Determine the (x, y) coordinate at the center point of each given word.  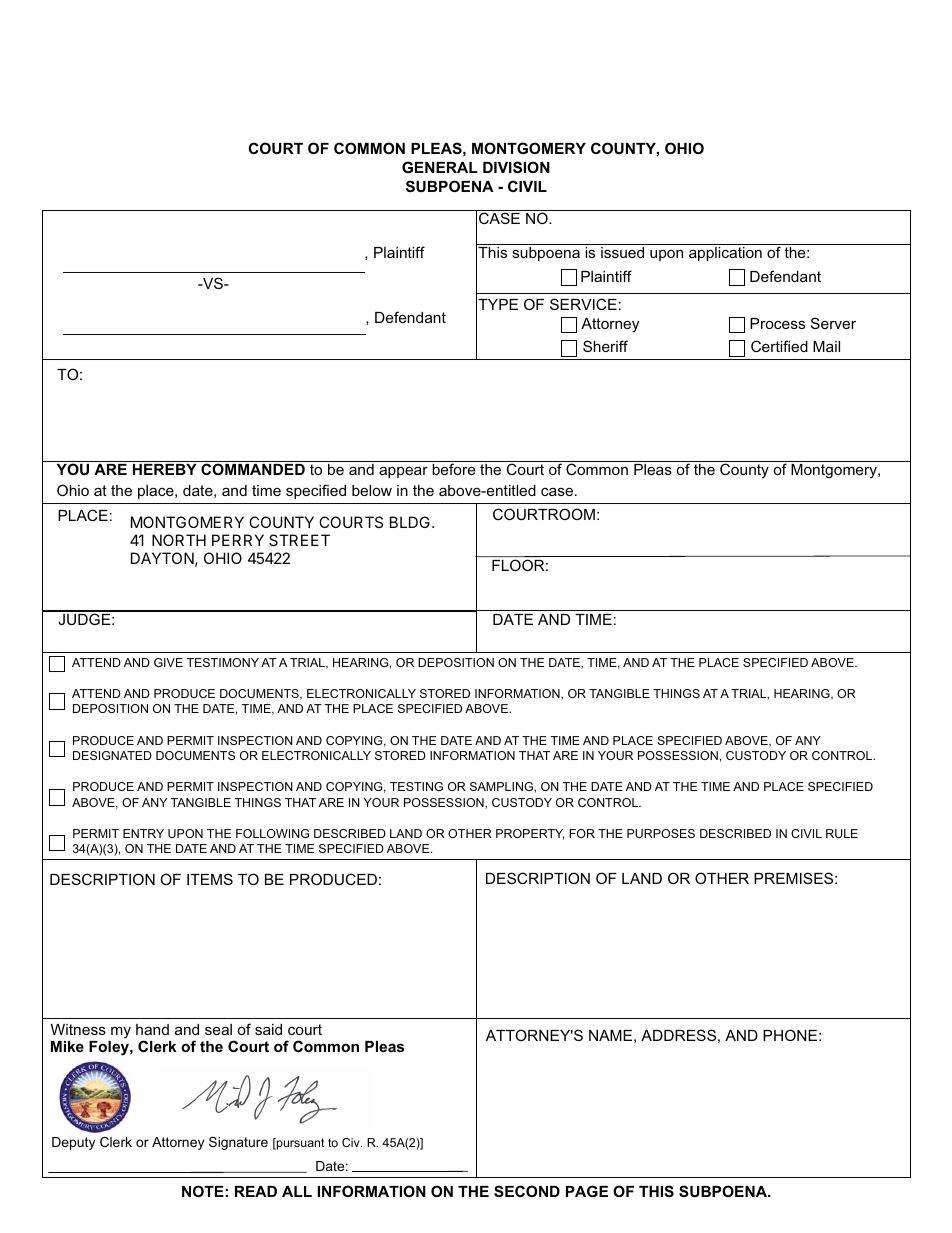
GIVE (168, 662)
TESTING (416, 786)
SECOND (527, 1191)
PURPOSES (661, 833)
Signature (238, 1143)
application (725, 254)
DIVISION (516, 167)
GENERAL (440, 167)
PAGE (587, 1191)
